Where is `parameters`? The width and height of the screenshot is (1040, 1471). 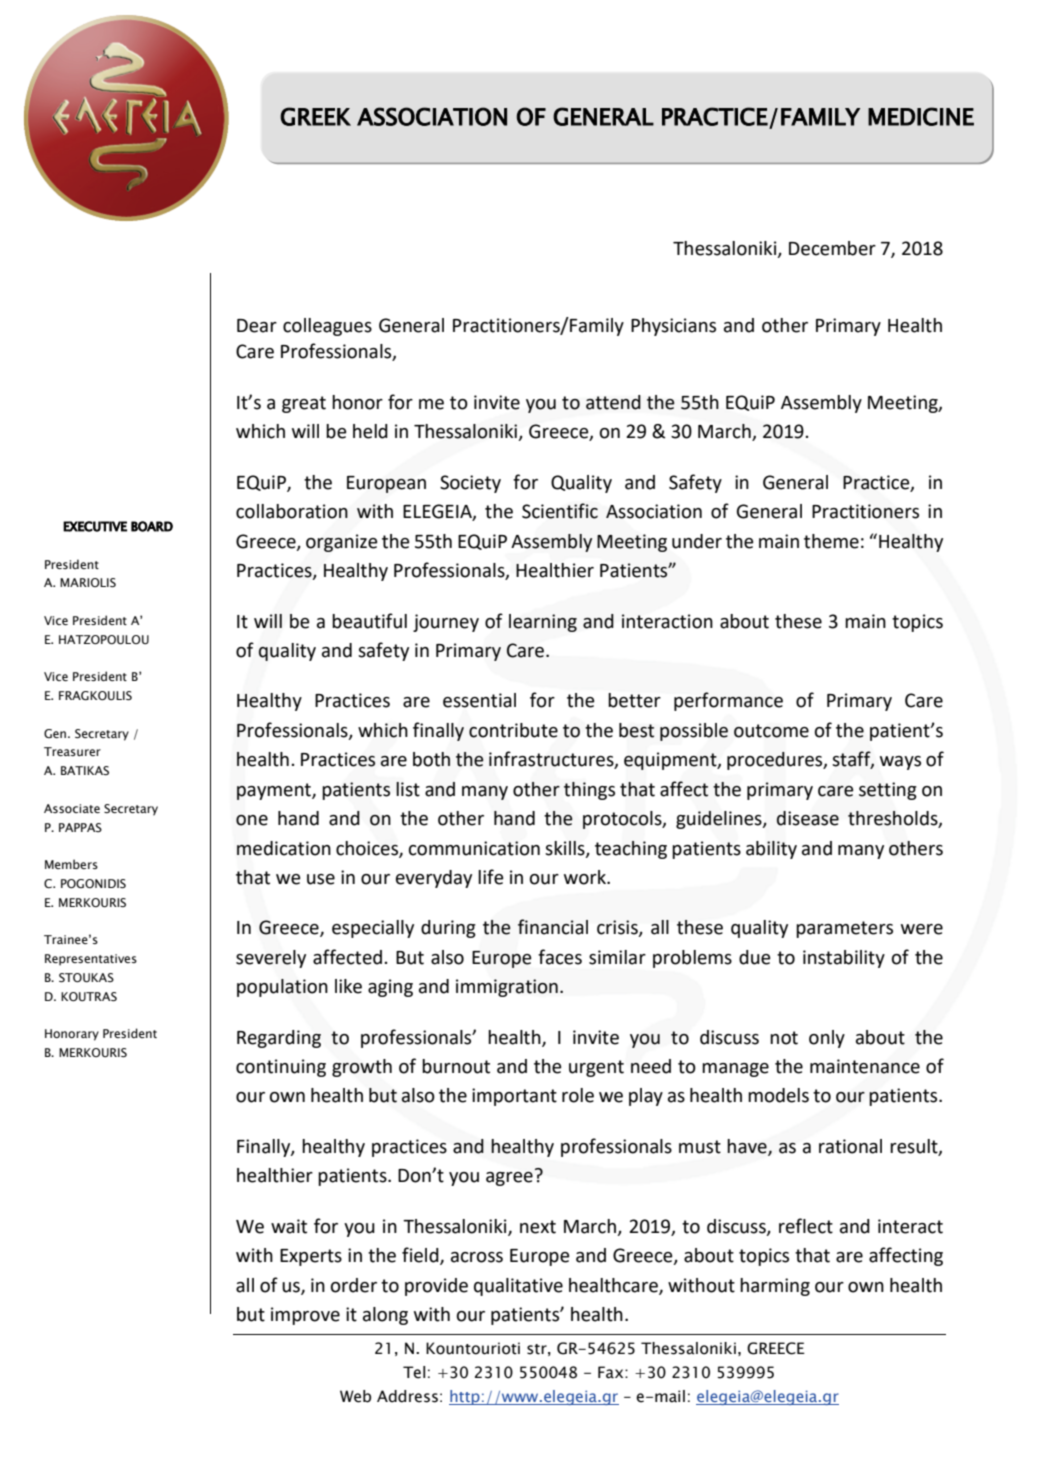
parameters is located at coordinates (844, 929).
